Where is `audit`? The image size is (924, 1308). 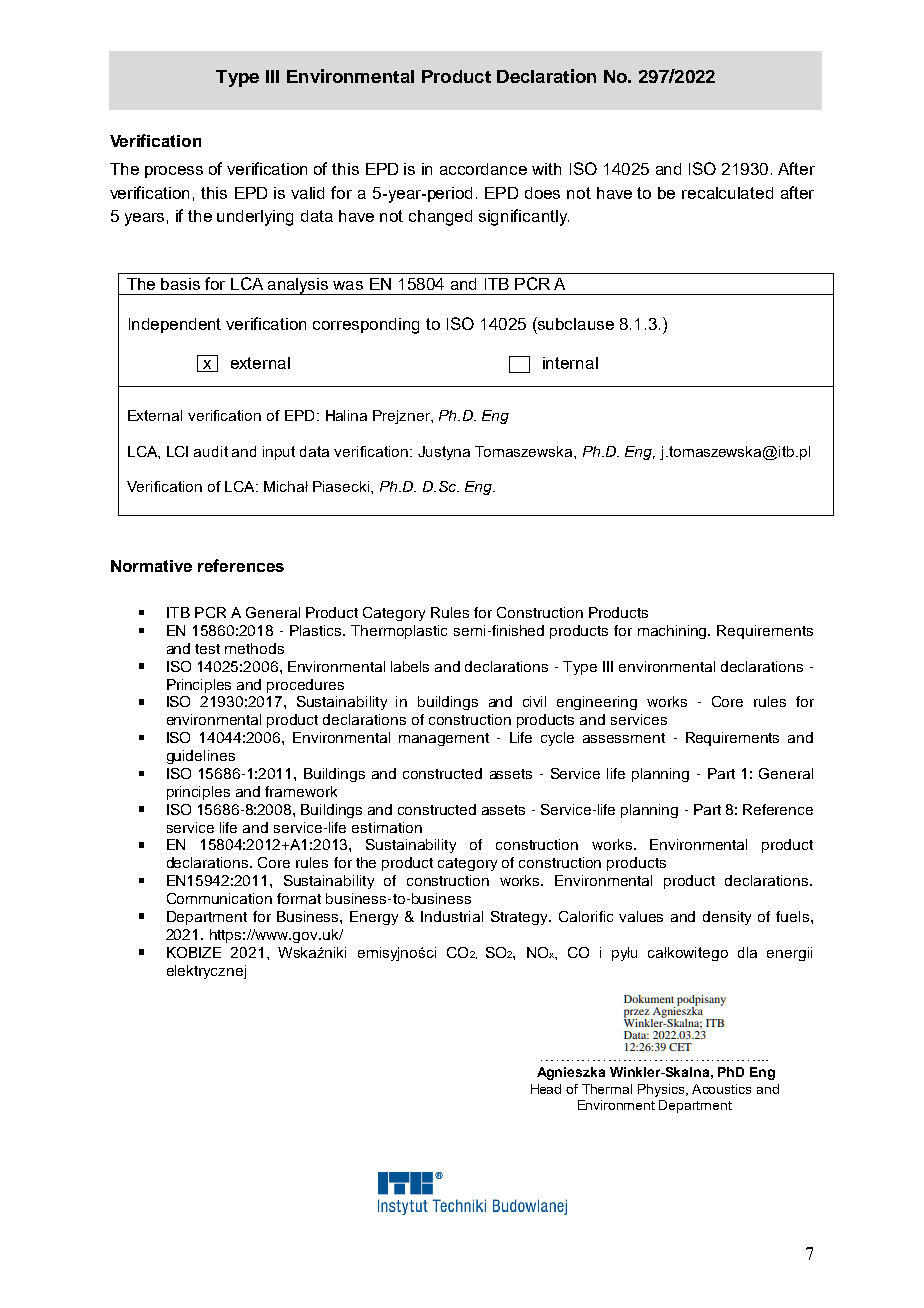
audit is located at coordinates (211, 451).
